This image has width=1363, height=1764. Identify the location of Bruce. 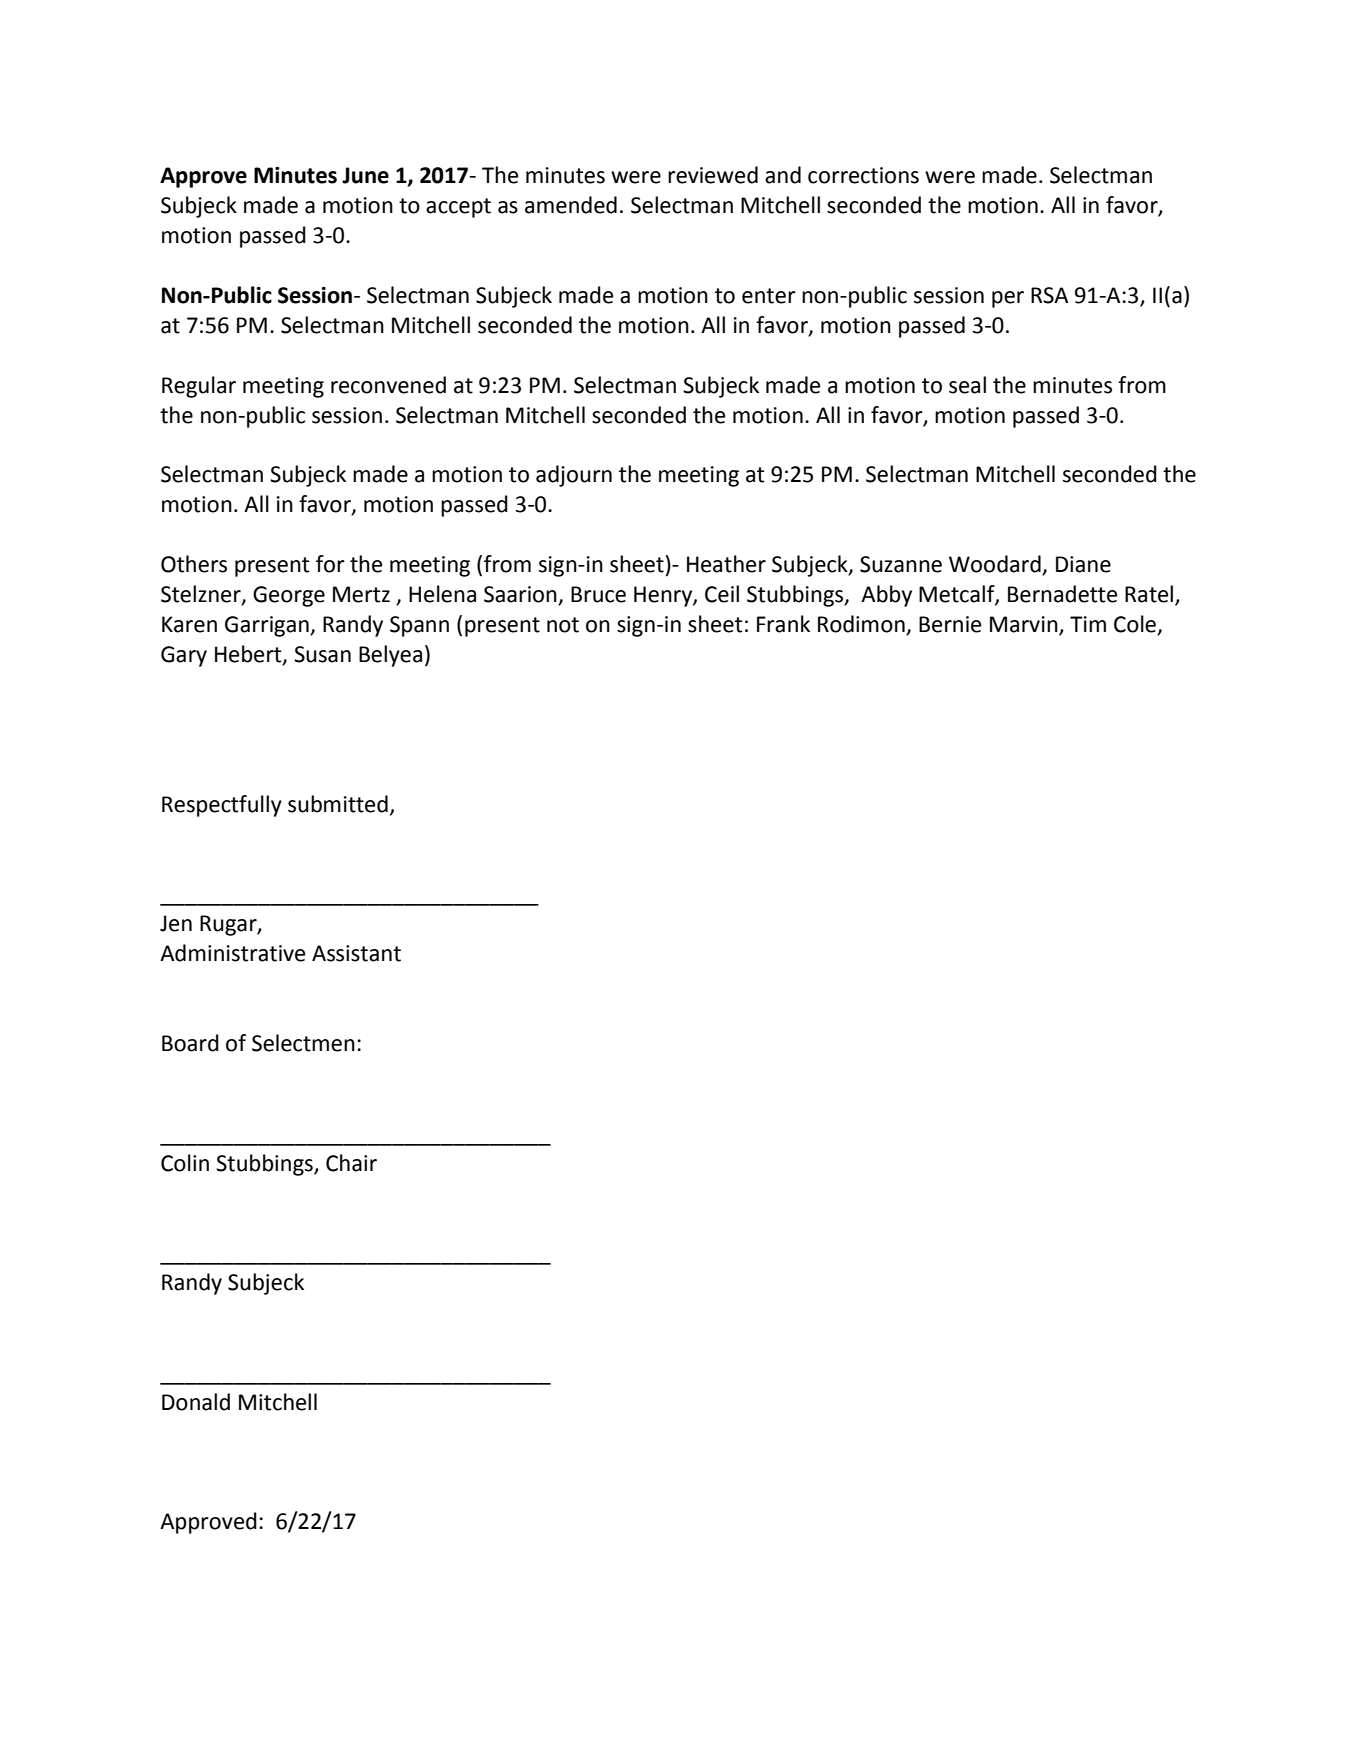
(598, 594).
